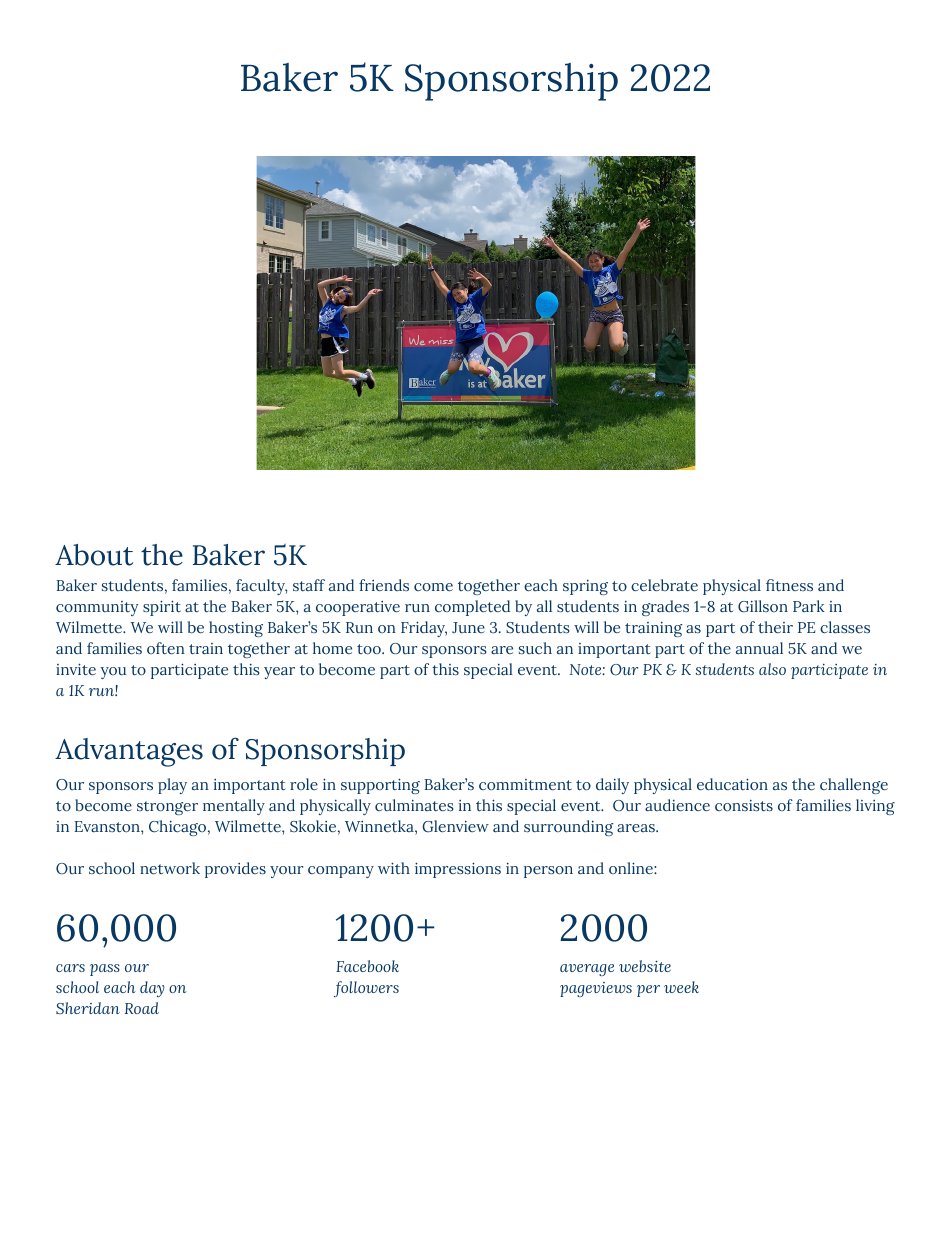 The width and height of the image is (952, 1233). I want to click on followers, so click(366, 989).
